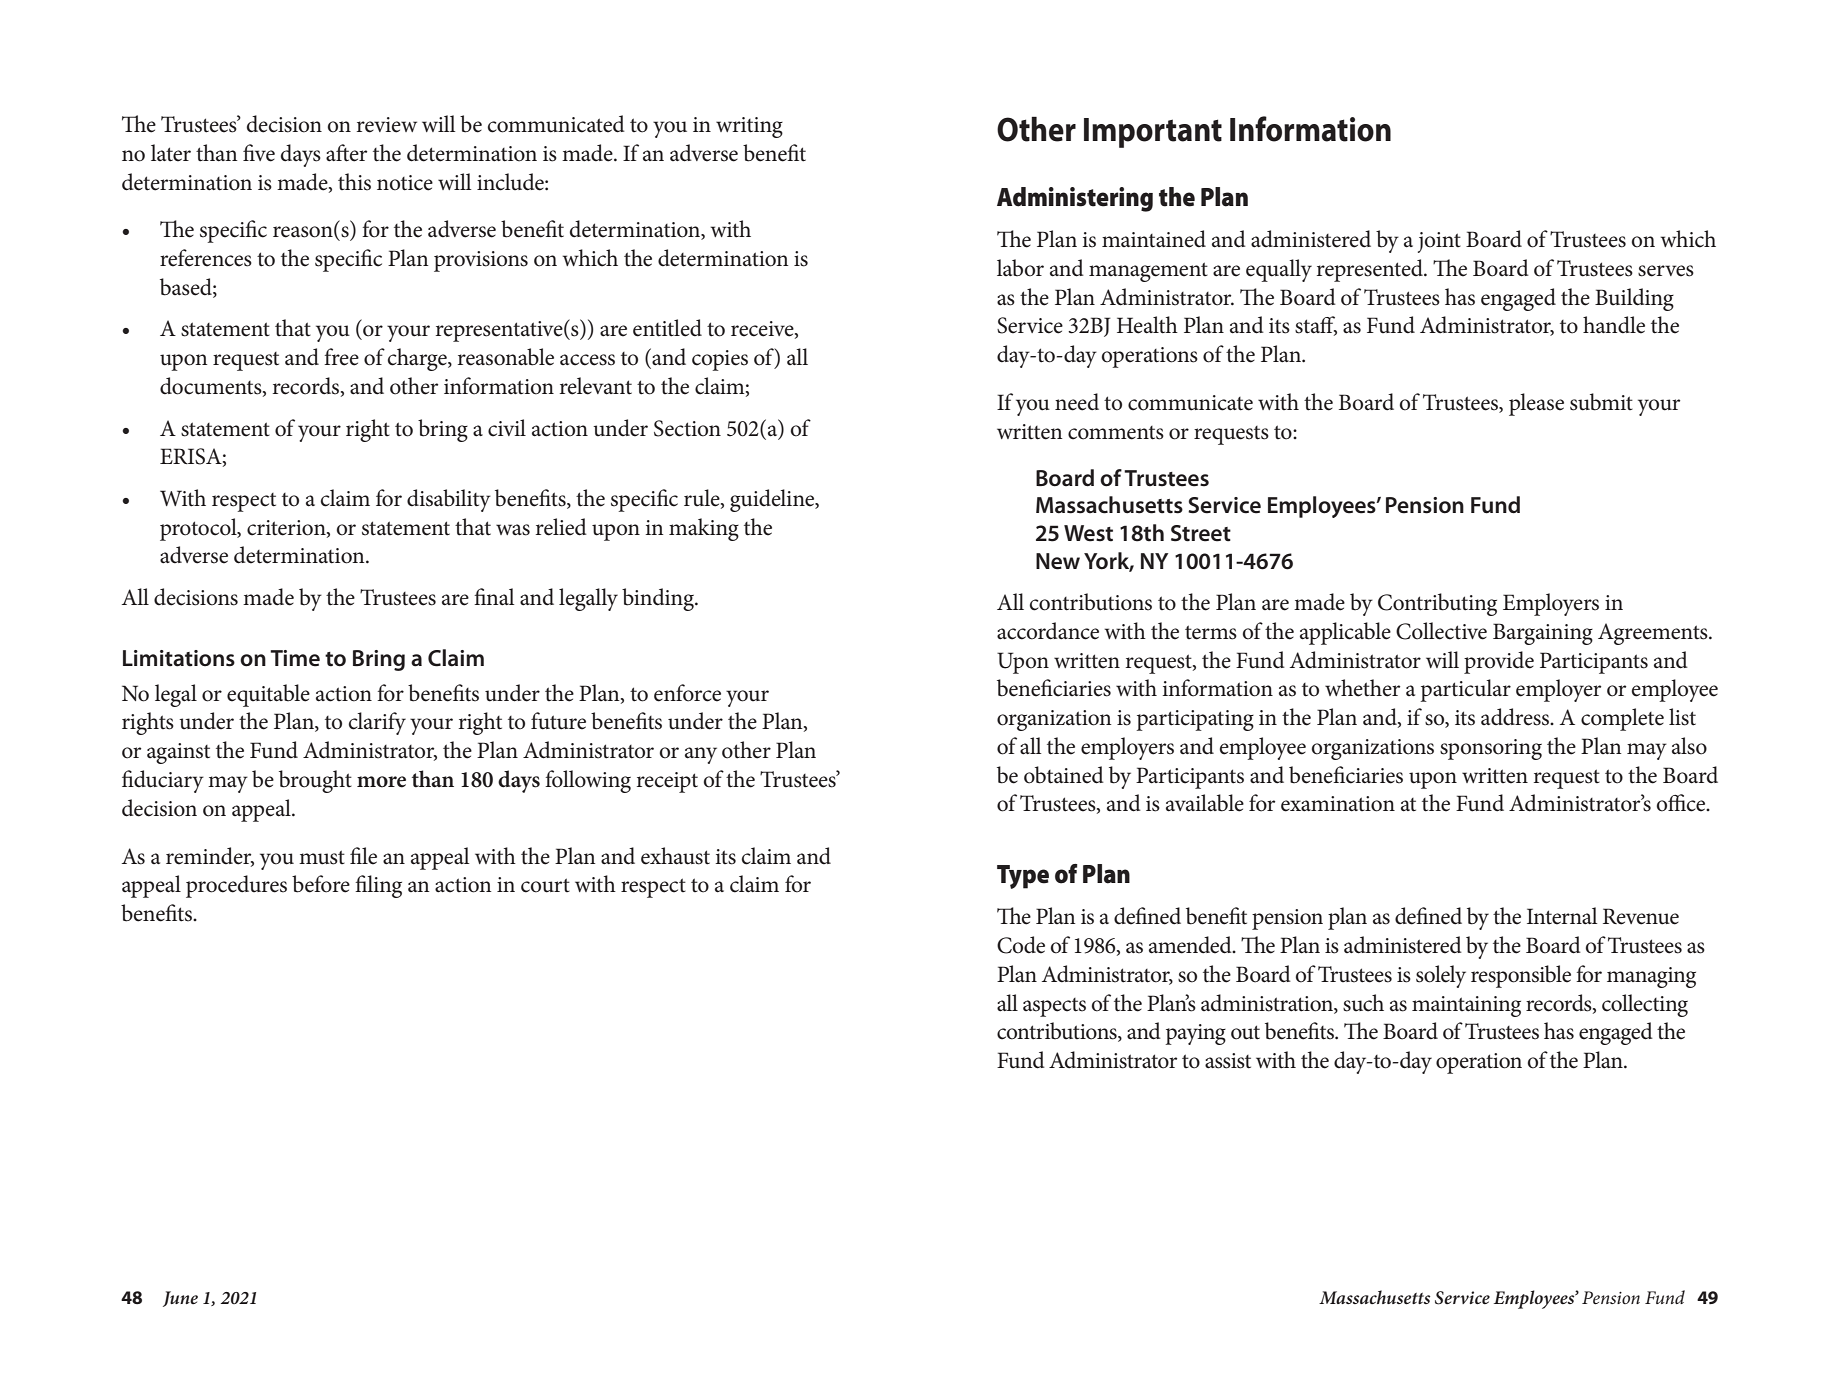  Describe the element at coordinates (1437, 604) in the screenshot. I see `Contributing` at that location.
